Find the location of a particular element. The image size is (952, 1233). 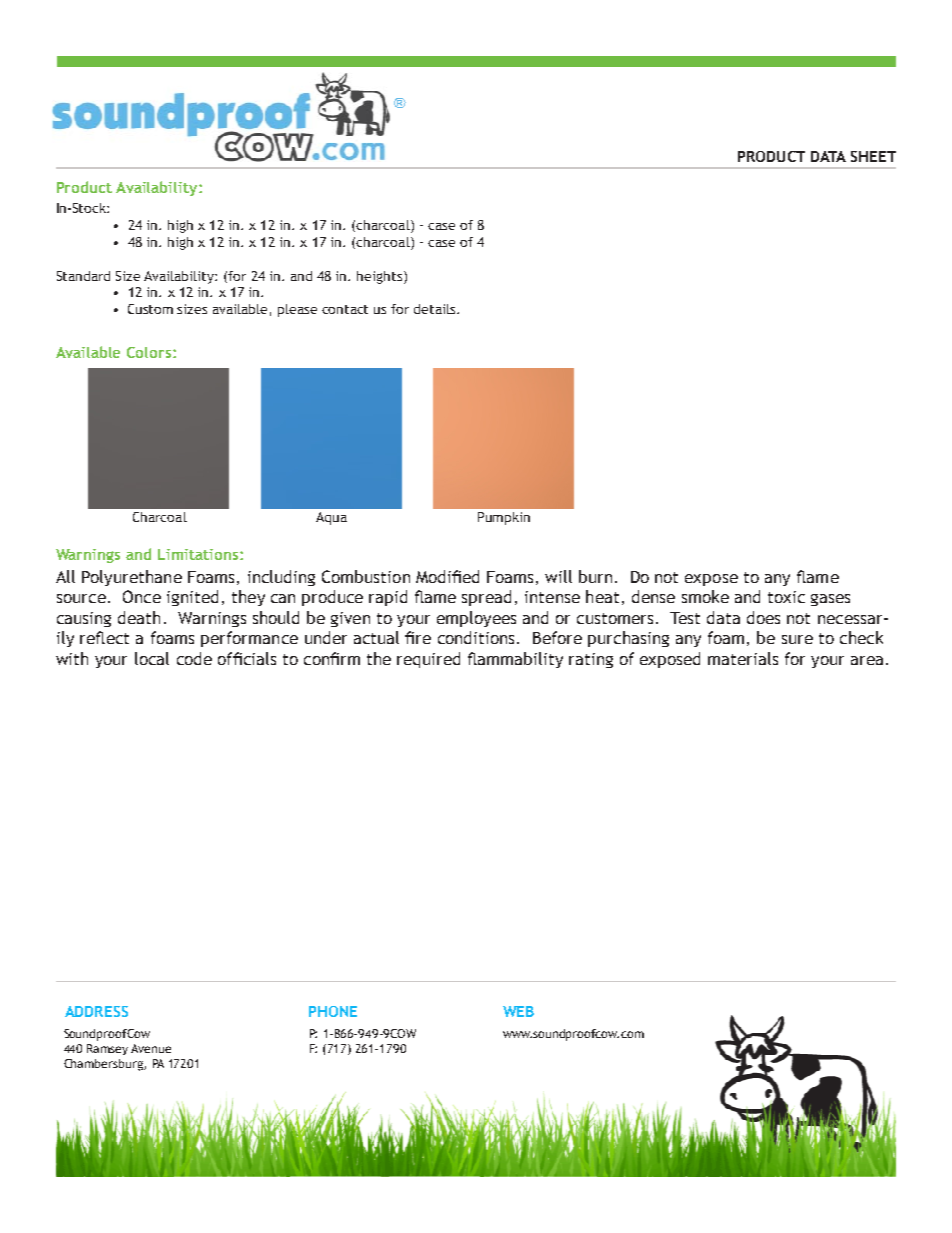

employees is located at coordinates (476, 619).
